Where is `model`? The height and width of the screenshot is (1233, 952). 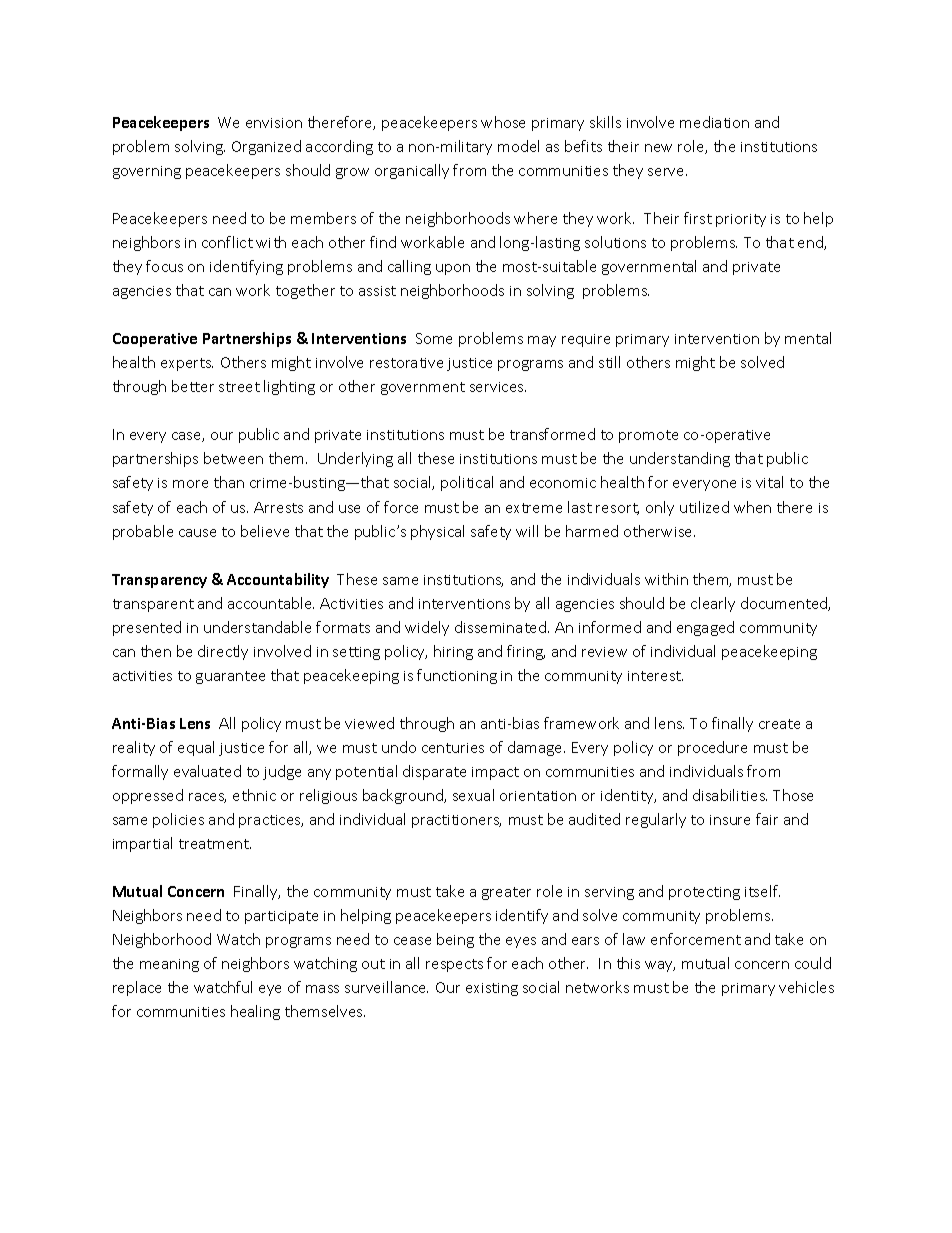 model is located at coordinates (518, 146).
